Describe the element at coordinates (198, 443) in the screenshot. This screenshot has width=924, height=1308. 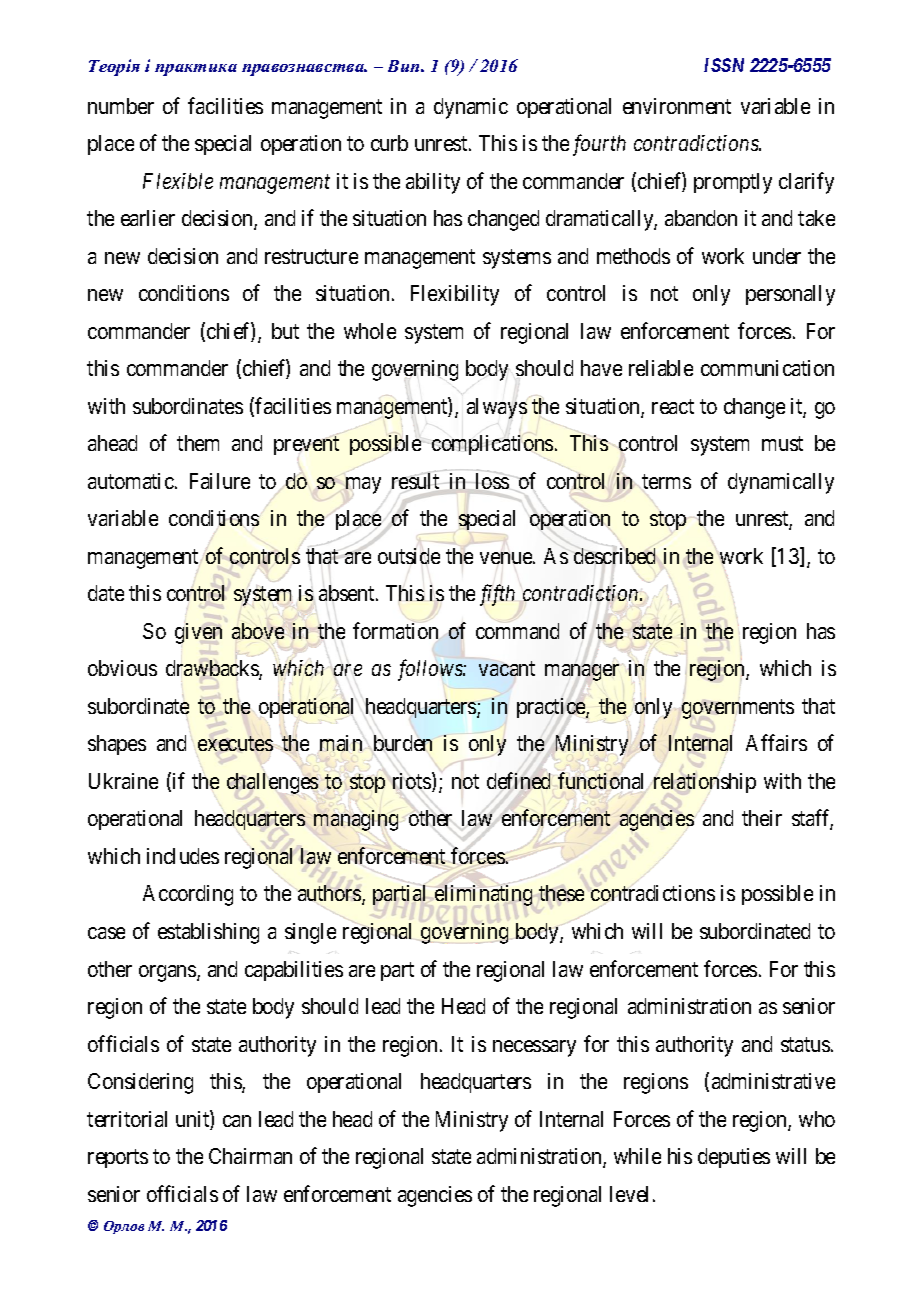
I see `them` at that location.
